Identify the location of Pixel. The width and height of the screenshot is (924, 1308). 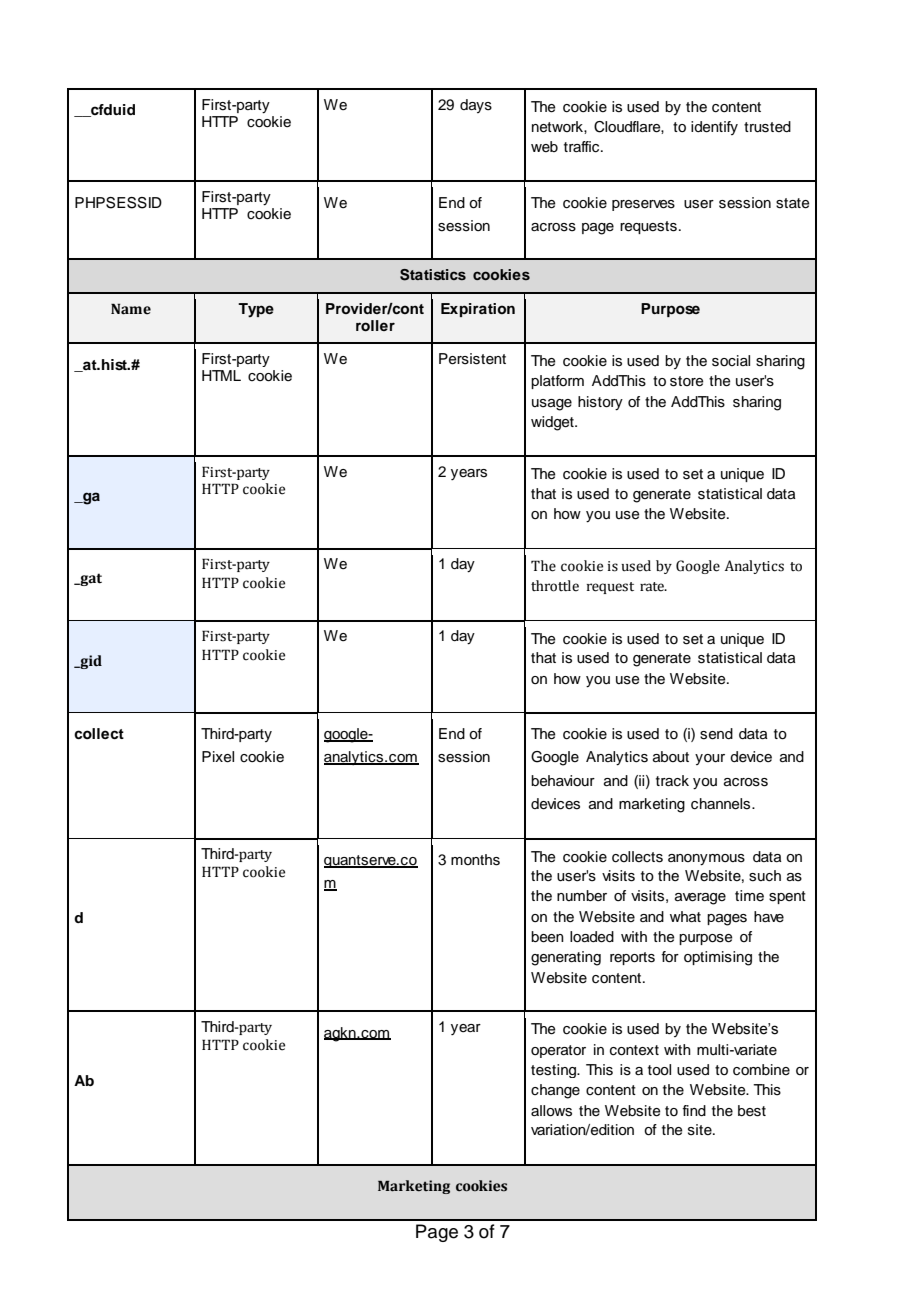
(218, 757).
